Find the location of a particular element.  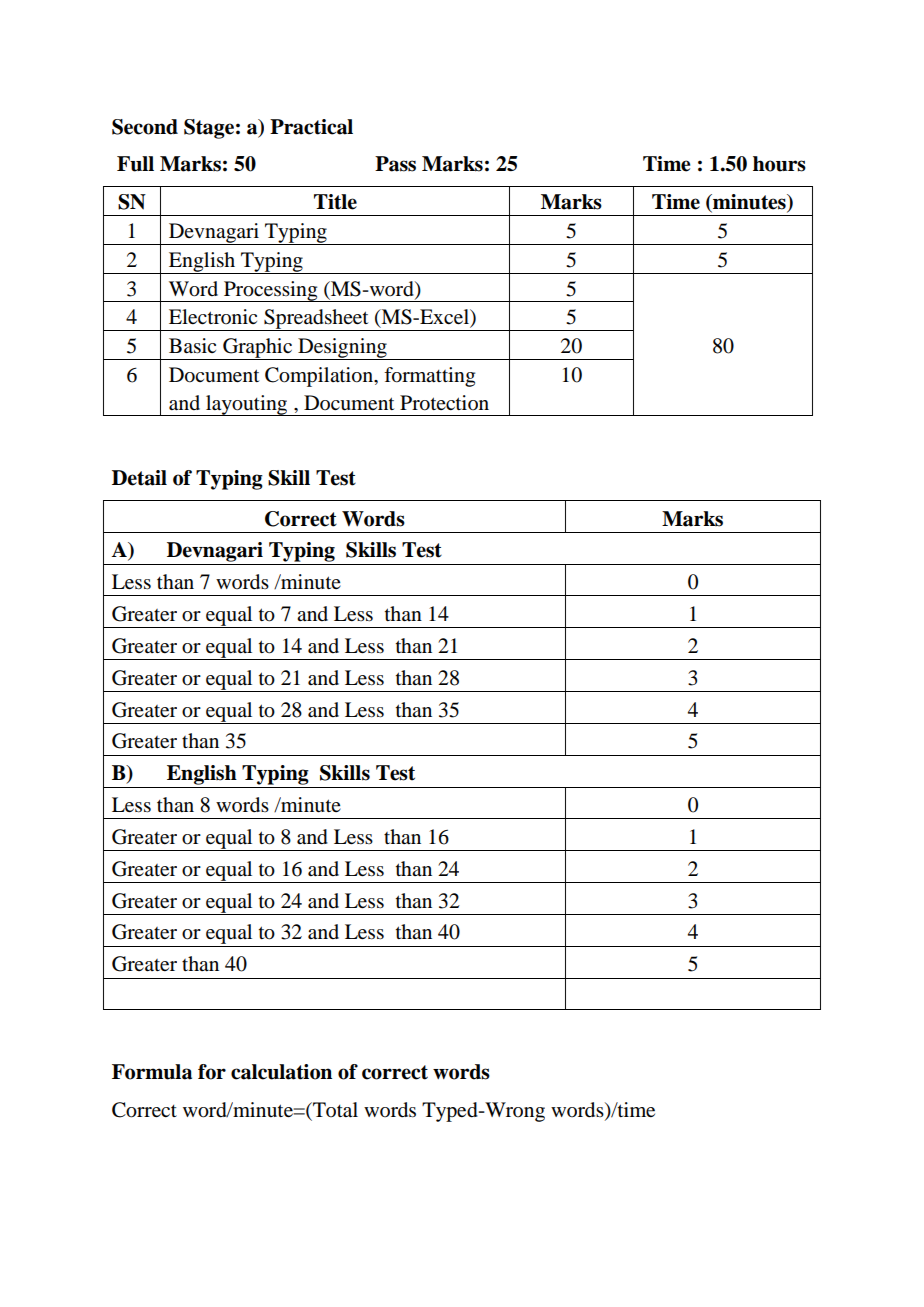

Detail is located at coordinates (139, 478).
